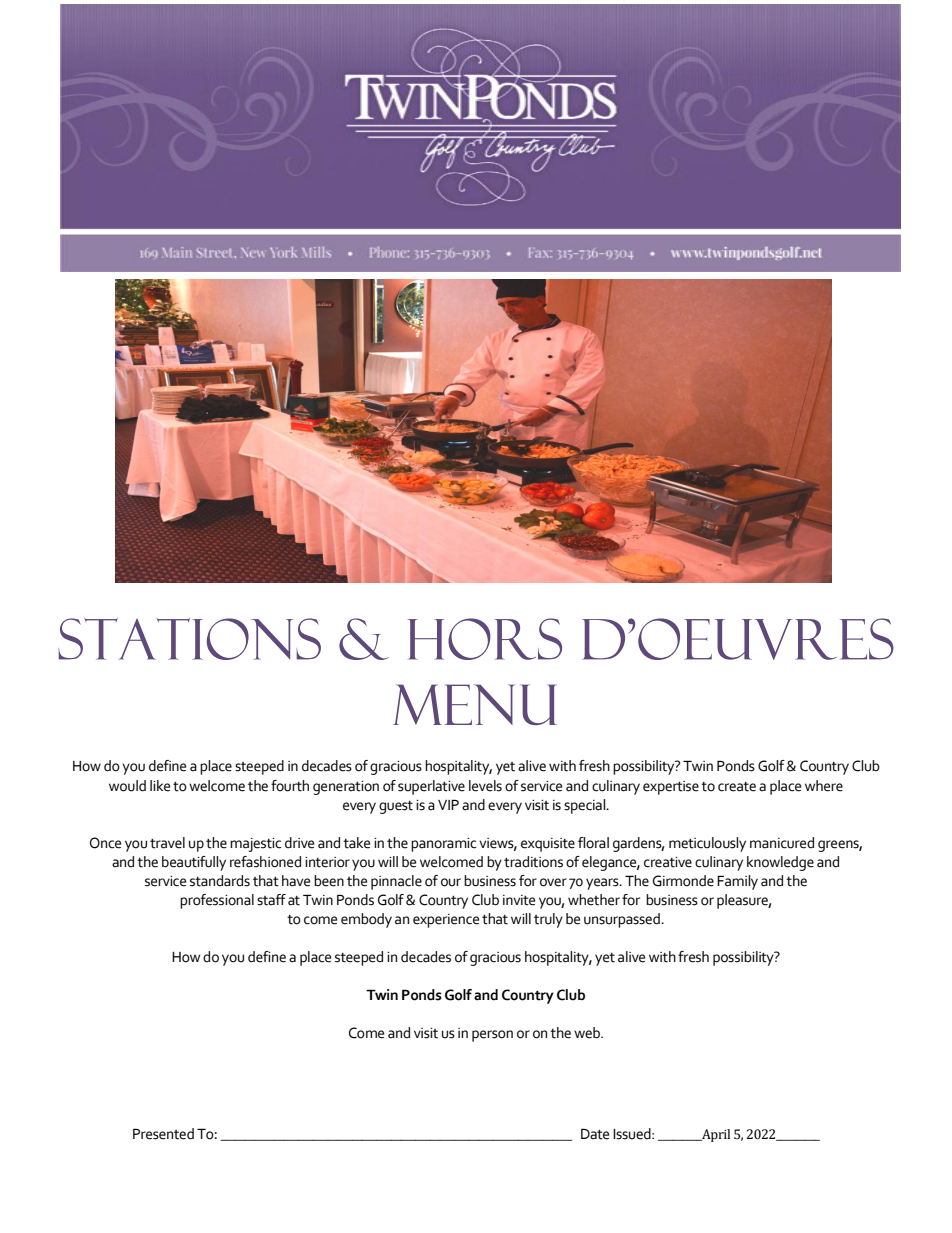 Image resolution: width=952 pixels, height=1233 pixels. I want to click on Menu, so click(475, 704).
